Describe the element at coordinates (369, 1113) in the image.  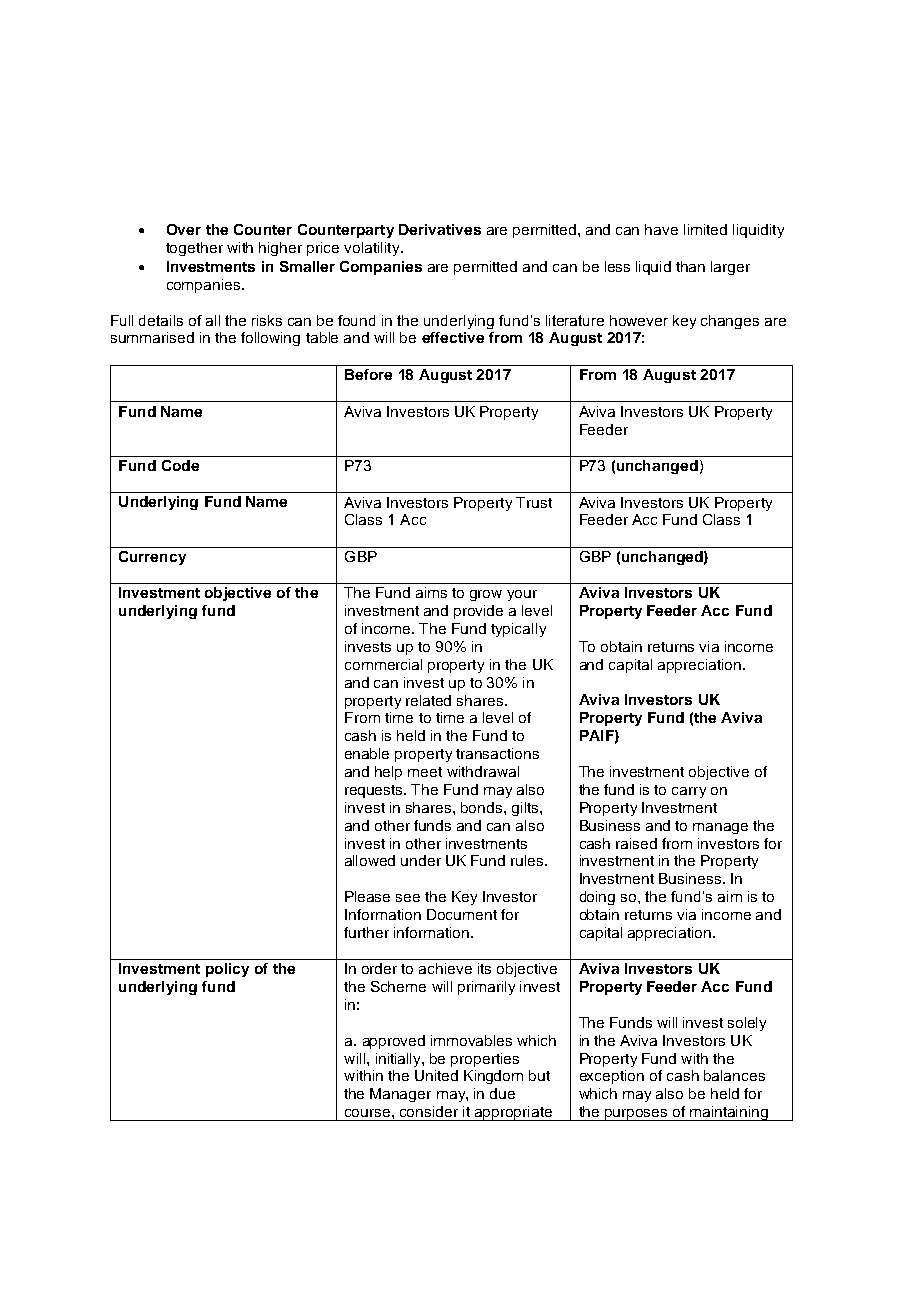
I see `course` at that location.
